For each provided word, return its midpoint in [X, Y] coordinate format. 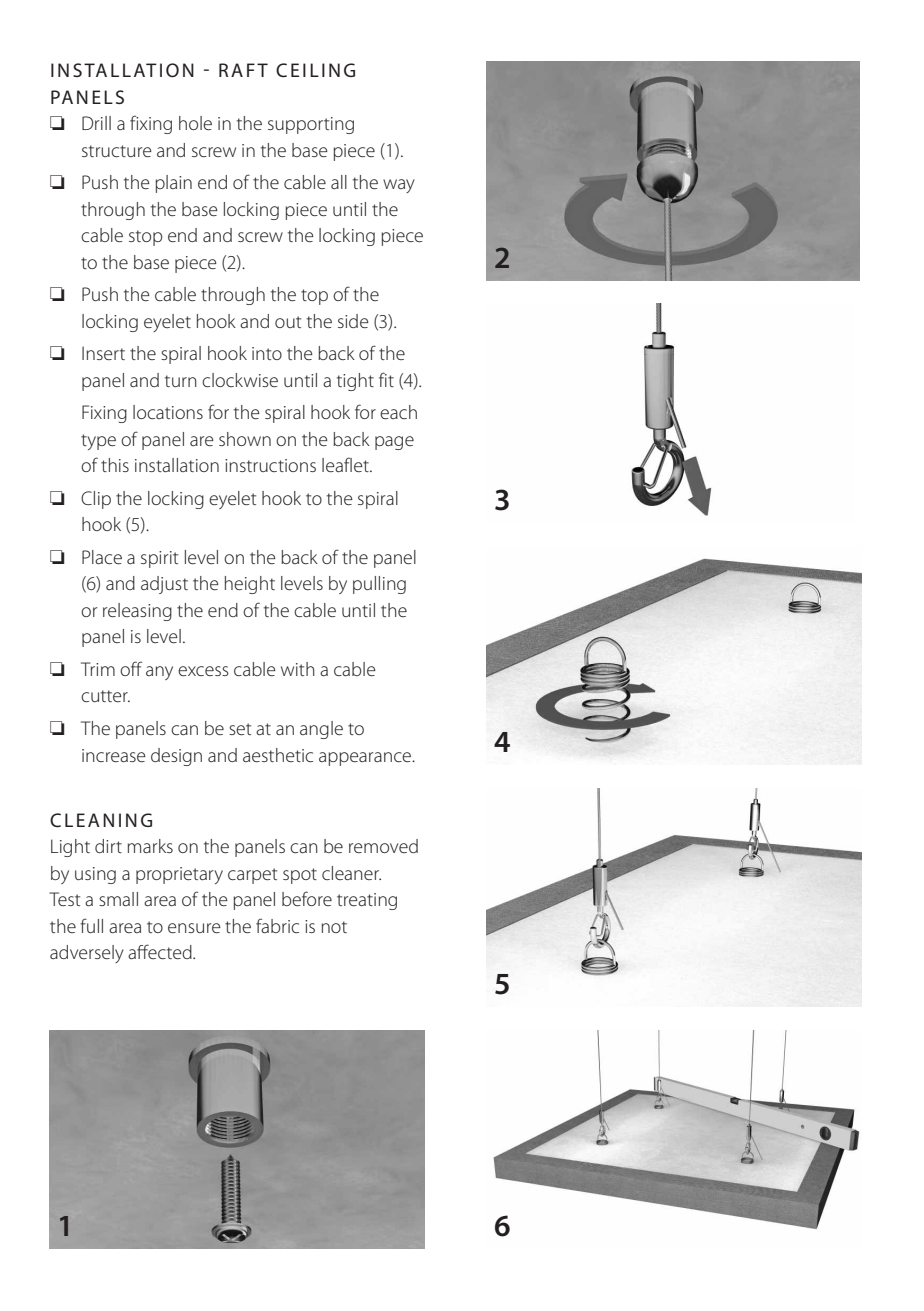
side [353, 321]
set [240, 729]
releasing [137, 612]
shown [245, 439]
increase [114, 755]
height [250, 585]
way [399, 186]
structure [117, 151]
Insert [103, 353]
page [394, 443]
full [91, 925]
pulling [379, 585]
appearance [366, 759]
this [115, 465]
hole [195, 123]
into [267, 353]
